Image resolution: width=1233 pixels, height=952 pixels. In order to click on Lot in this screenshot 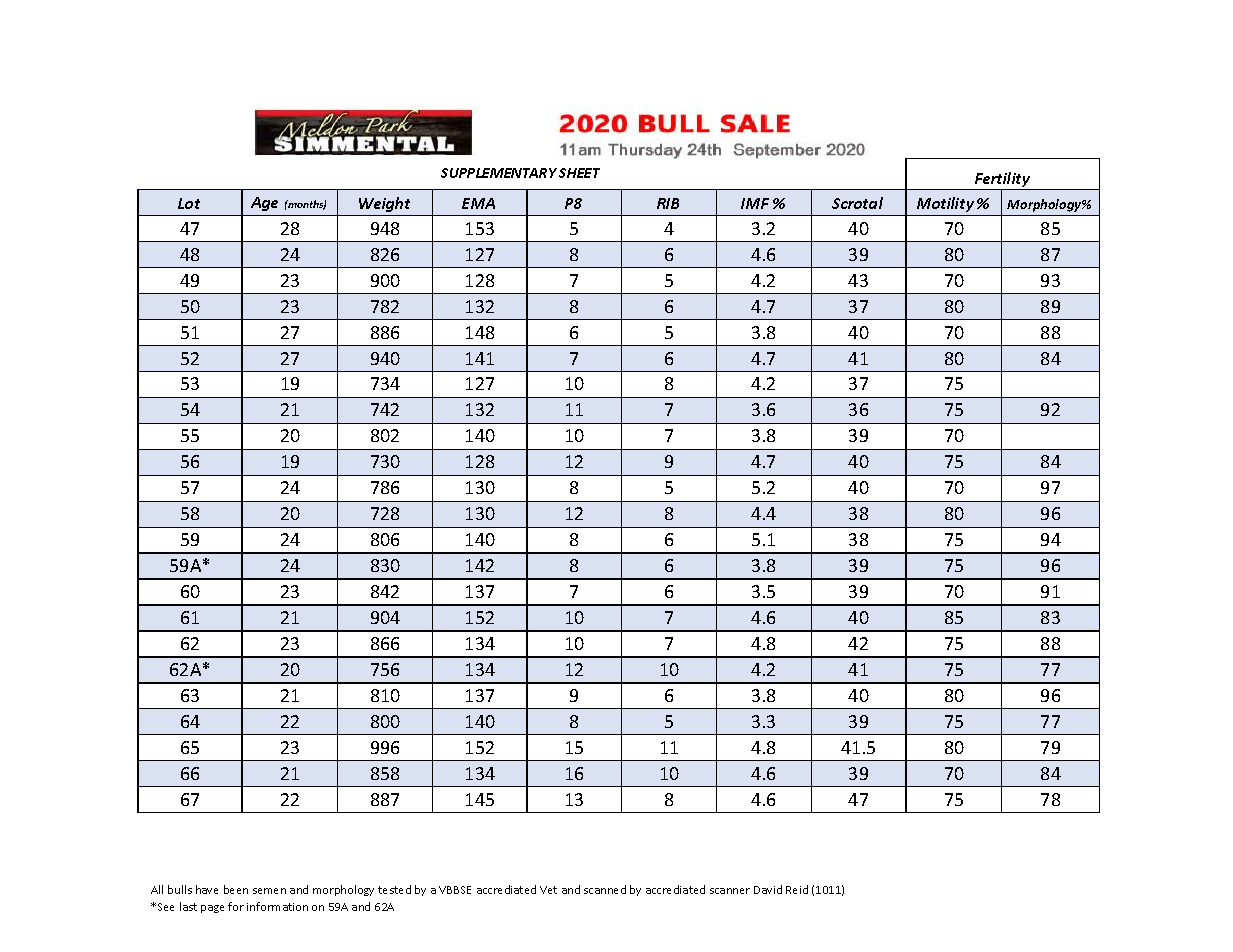, I will do `click(189, 203)`.
